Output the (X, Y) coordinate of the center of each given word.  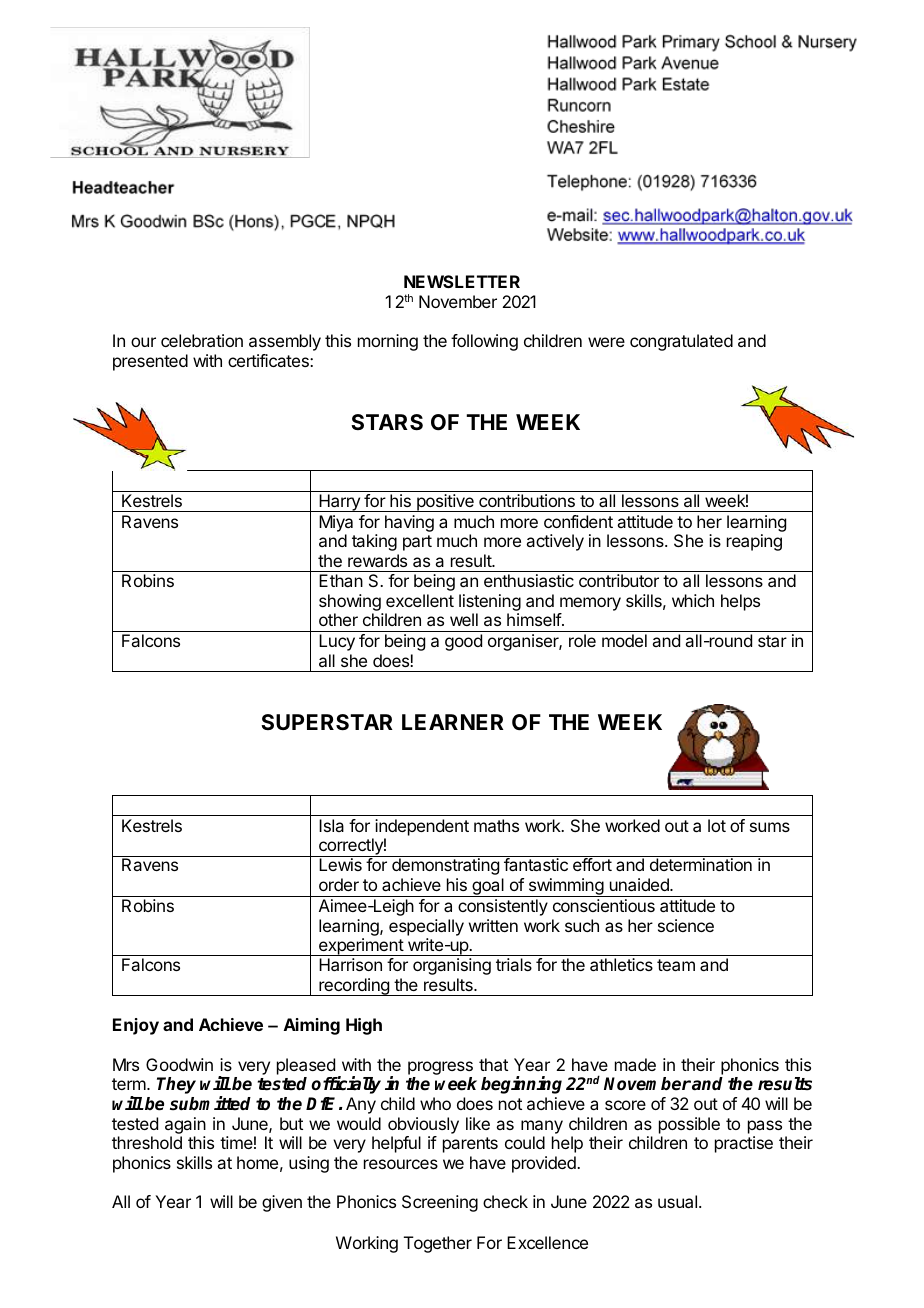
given (282, 1203)
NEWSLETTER (462, 281)
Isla (331, 825)
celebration (202, 340)
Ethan (341, 580)
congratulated (681, 342)
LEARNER (453, 722)
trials (514, 964)
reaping (754, 542)
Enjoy (136, 1026)
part (417, 543)
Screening (440, 1203)
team (676, 965)
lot (717, 825)
